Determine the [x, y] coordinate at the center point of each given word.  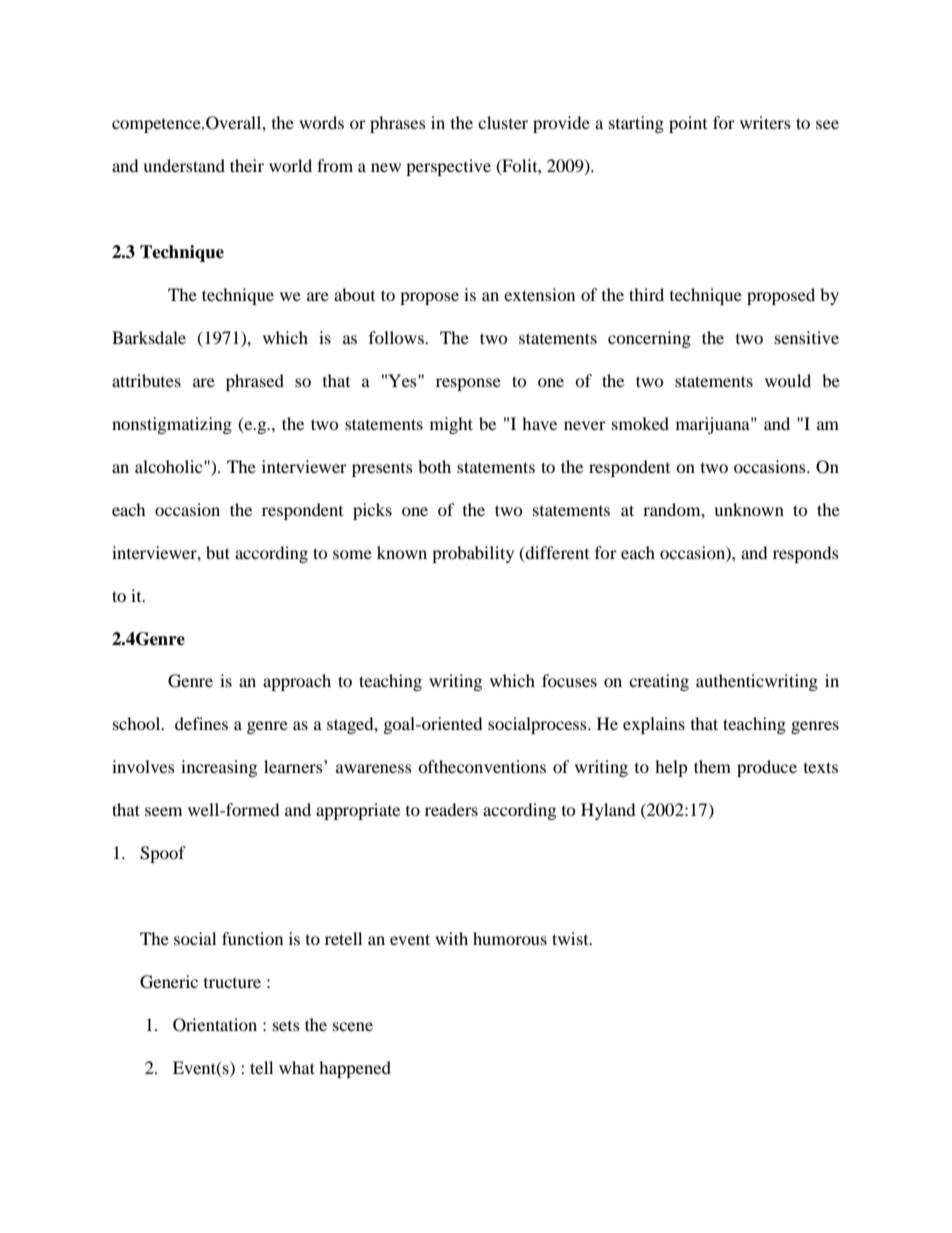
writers [765, 122]
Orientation [215, 1025]
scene [353, 1026]
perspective [448, 167]
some [352, 554]
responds [806, 554]
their [247, 165]
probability [473, 554]
